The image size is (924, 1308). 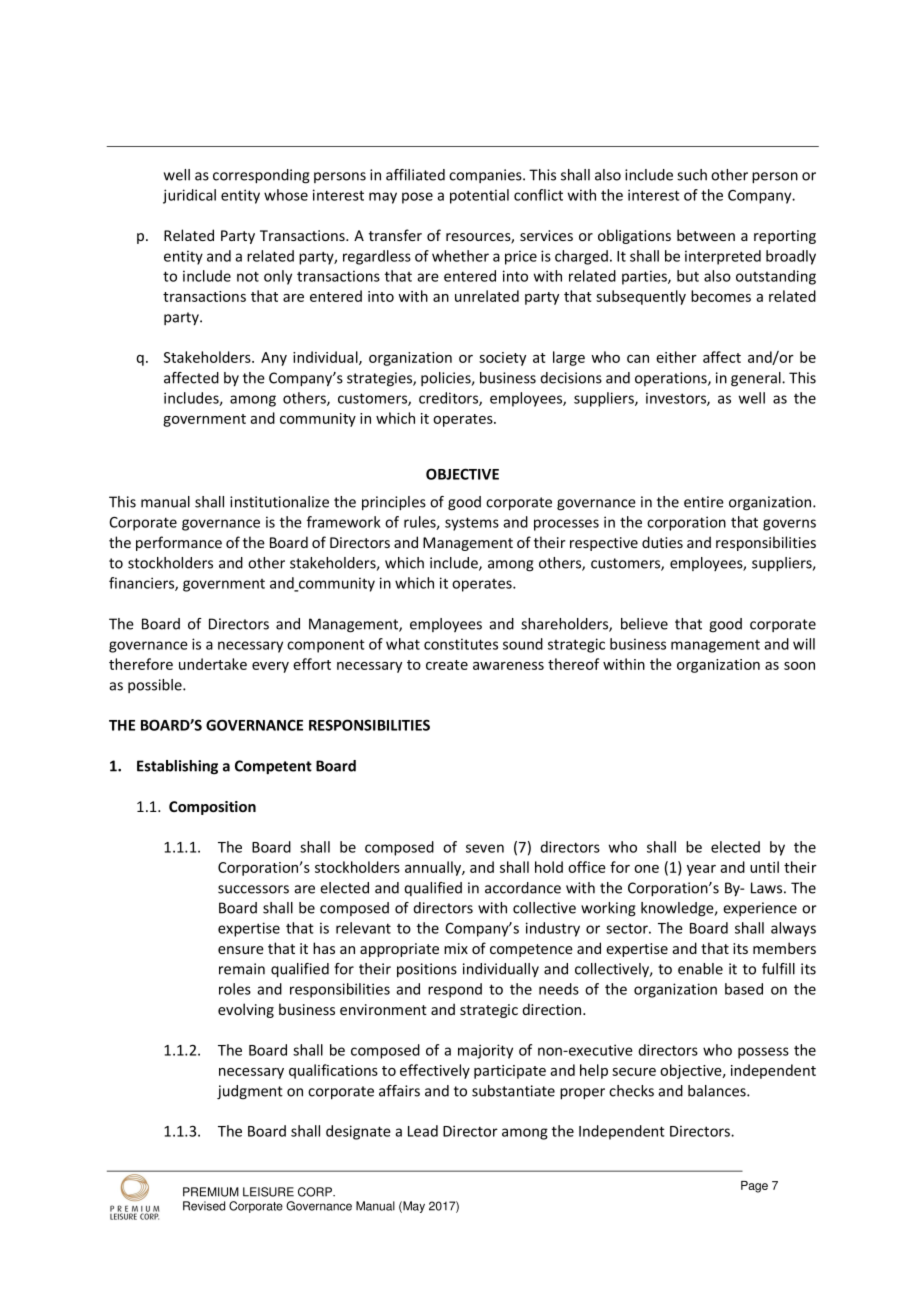 I want to click on soon, so click(x=799, y=666).
